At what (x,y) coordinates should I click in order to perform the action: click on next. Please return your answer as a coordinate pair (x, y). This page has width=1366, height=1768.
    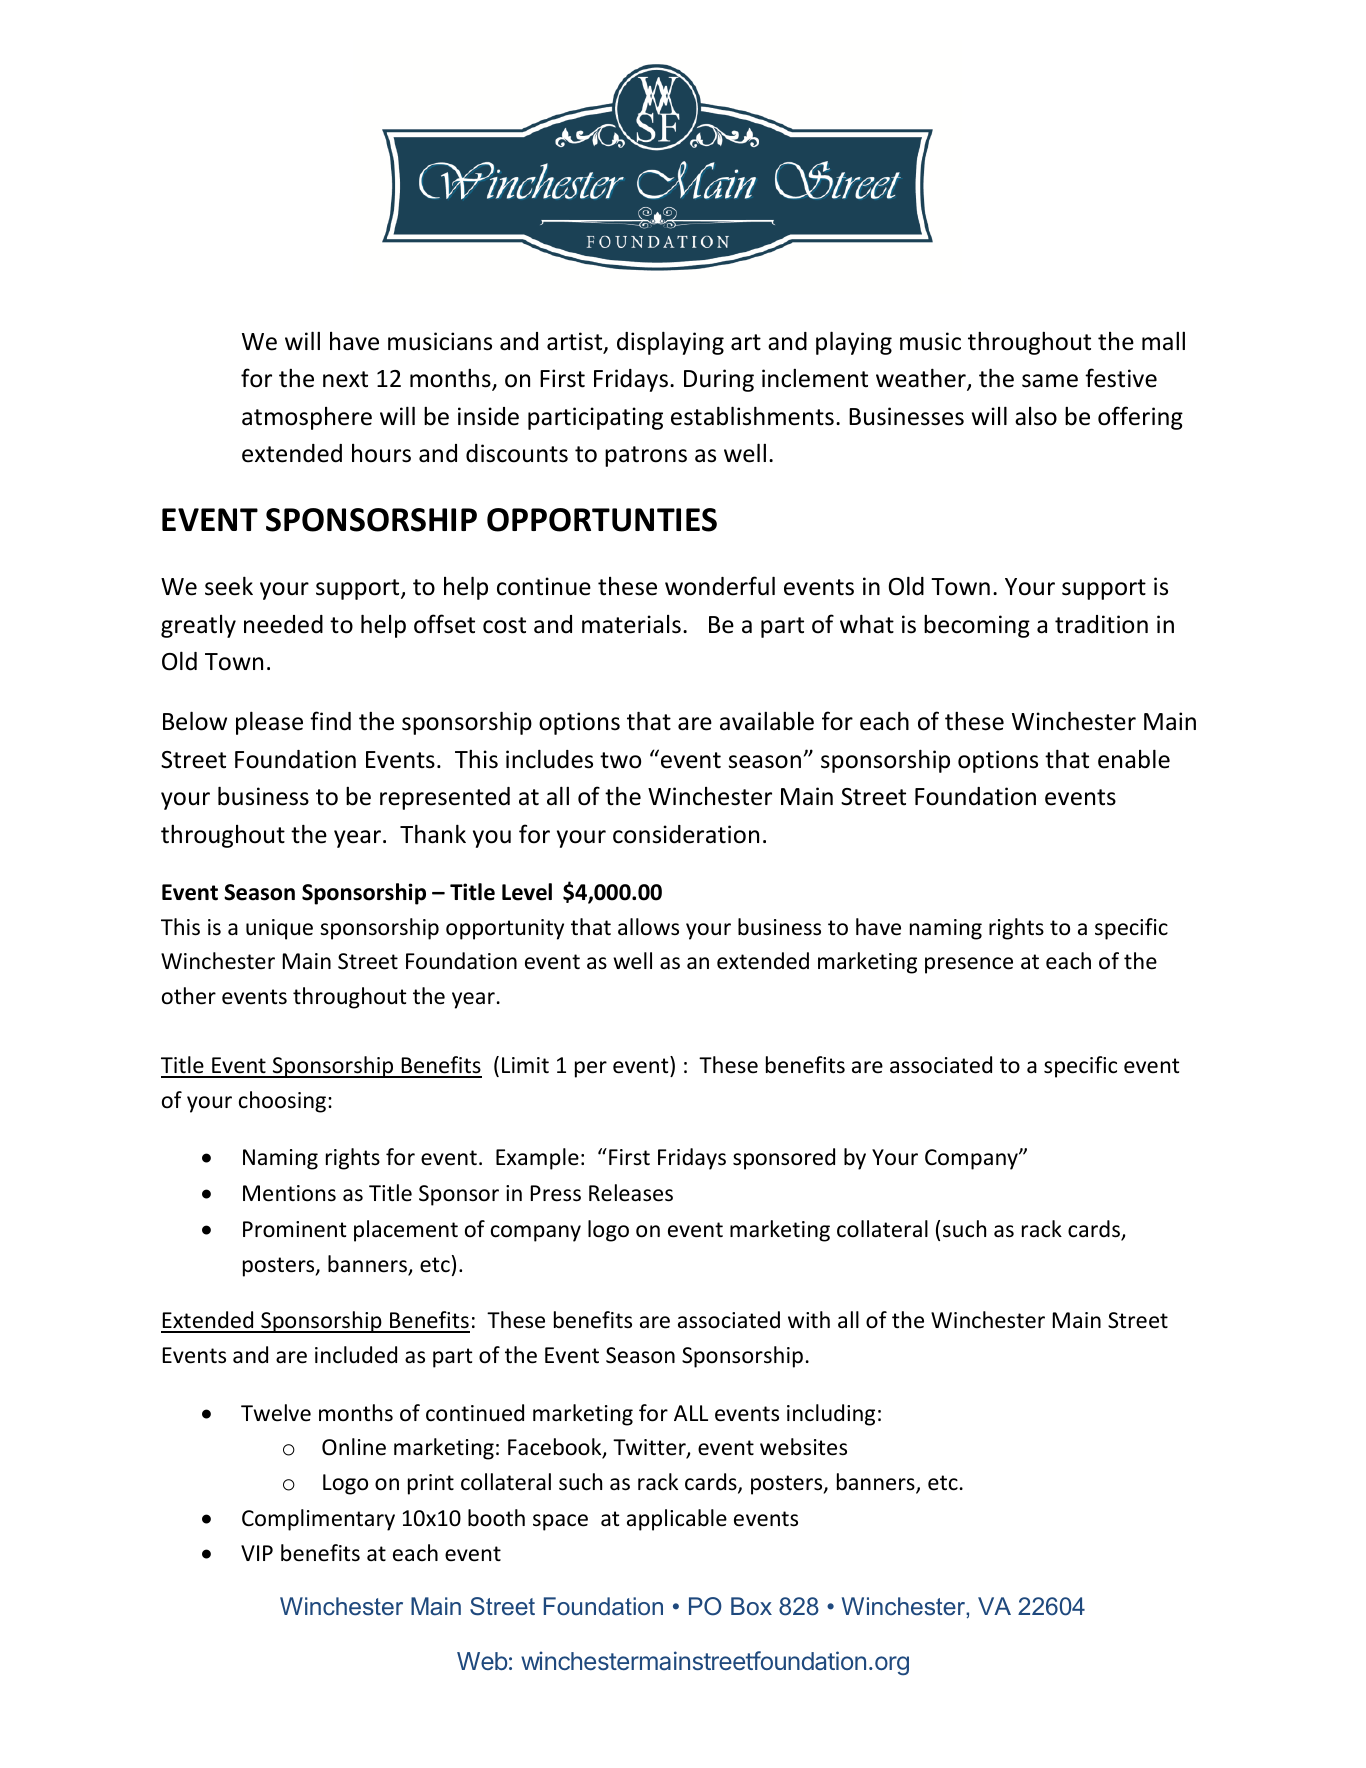
    Looking at the image, I should click on (345, 379).
